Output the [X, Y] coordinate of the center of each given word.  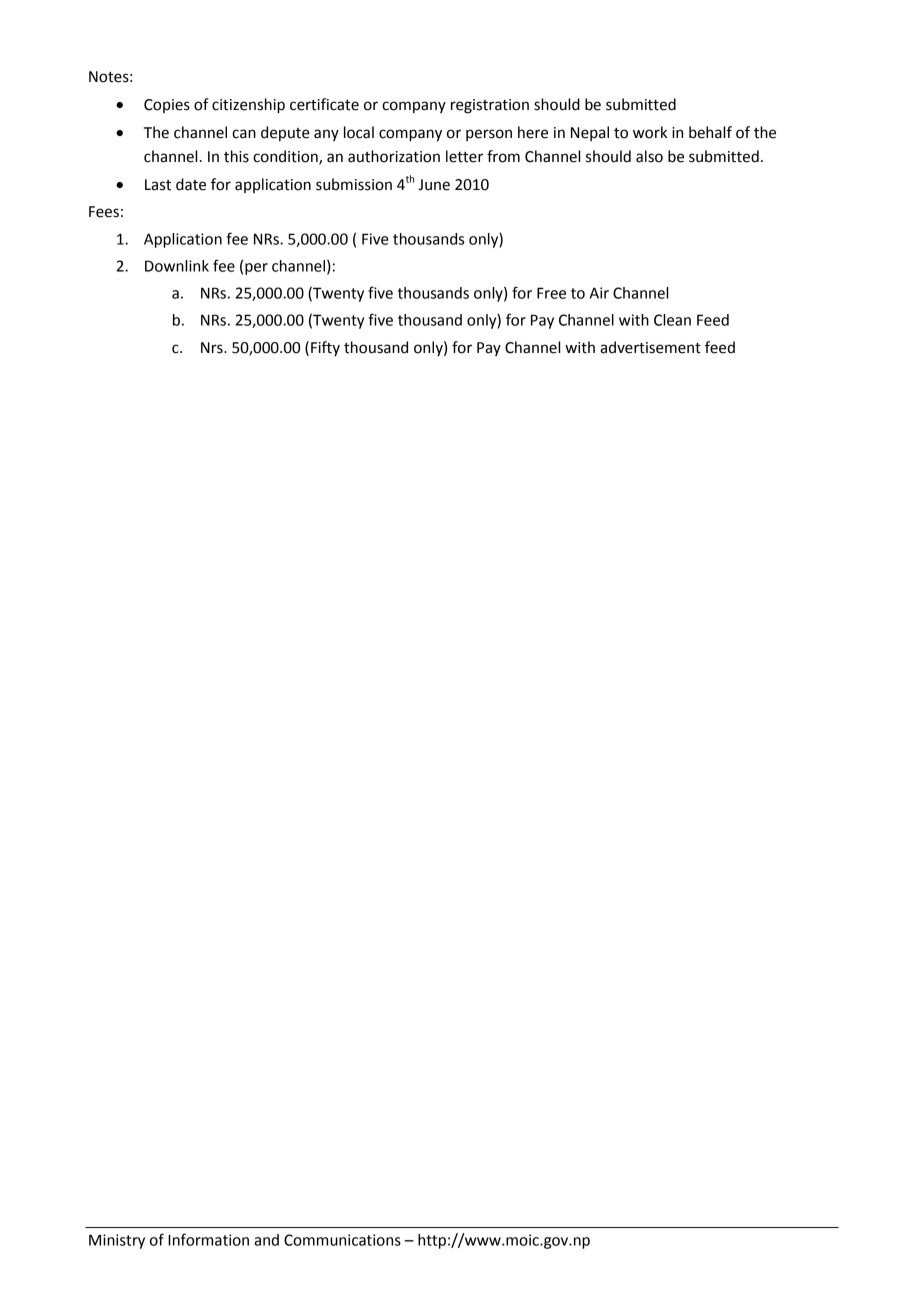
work [650, 132]
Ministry [117, 1241]
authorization [394, 156]
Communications [342, 1240]
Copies [167, 106]
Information [208, 1239]
